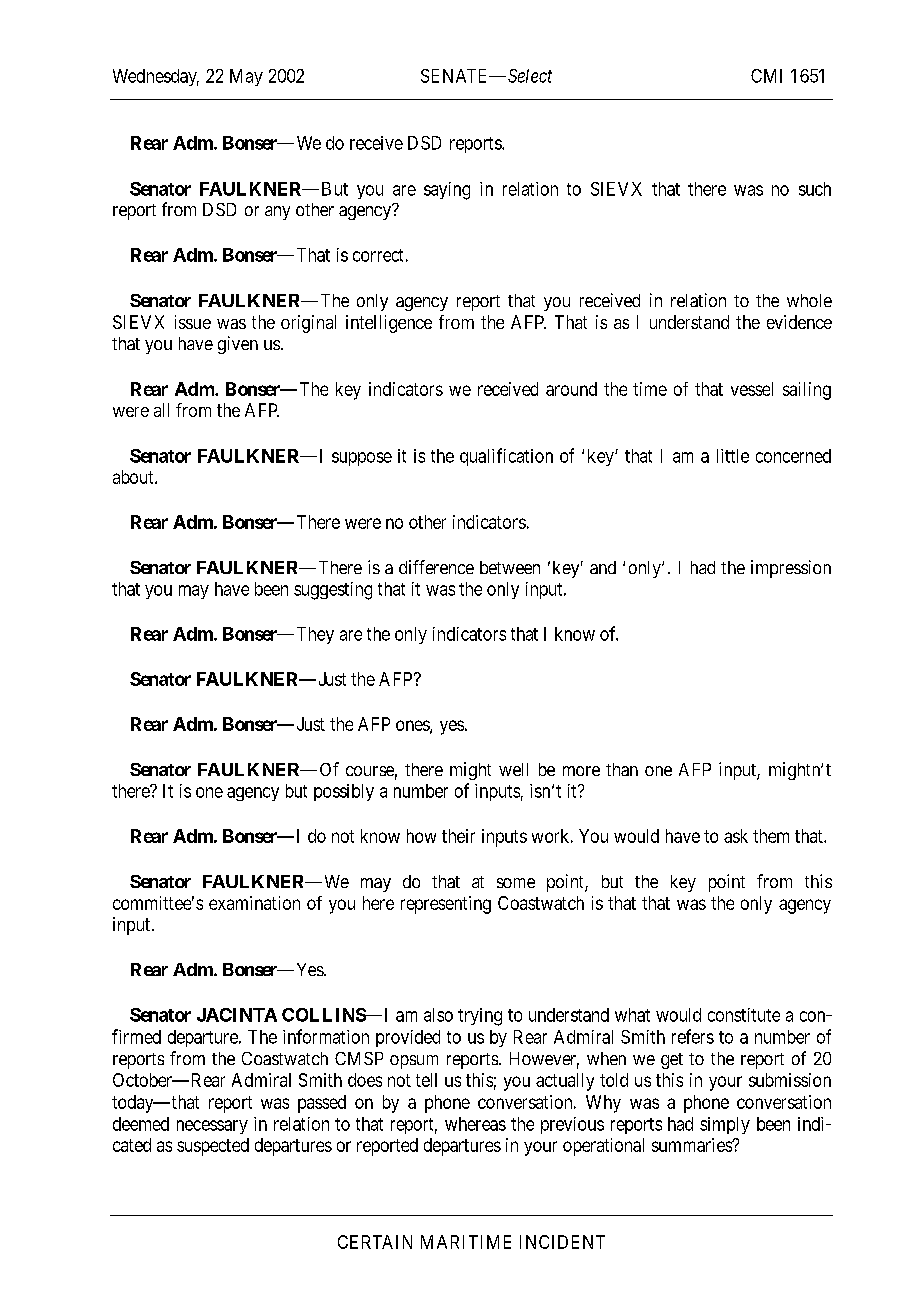 This image has height=1308, width=924. What do you see at coordinates (213, 1147) in the image?
I see `suspected` at bounding box center [213, 1147].
